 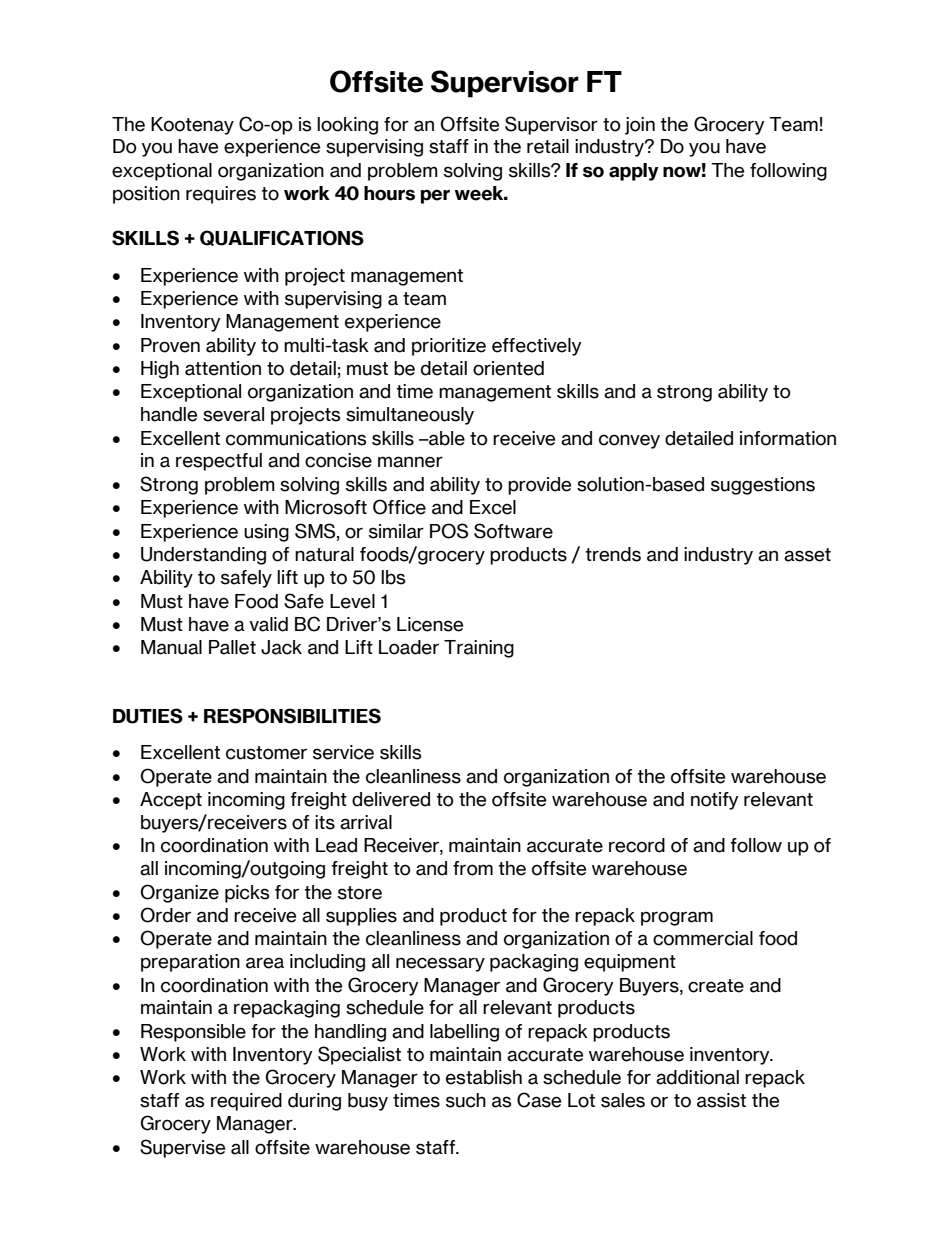 I want to click on Training, so click(x=479, y=649).
